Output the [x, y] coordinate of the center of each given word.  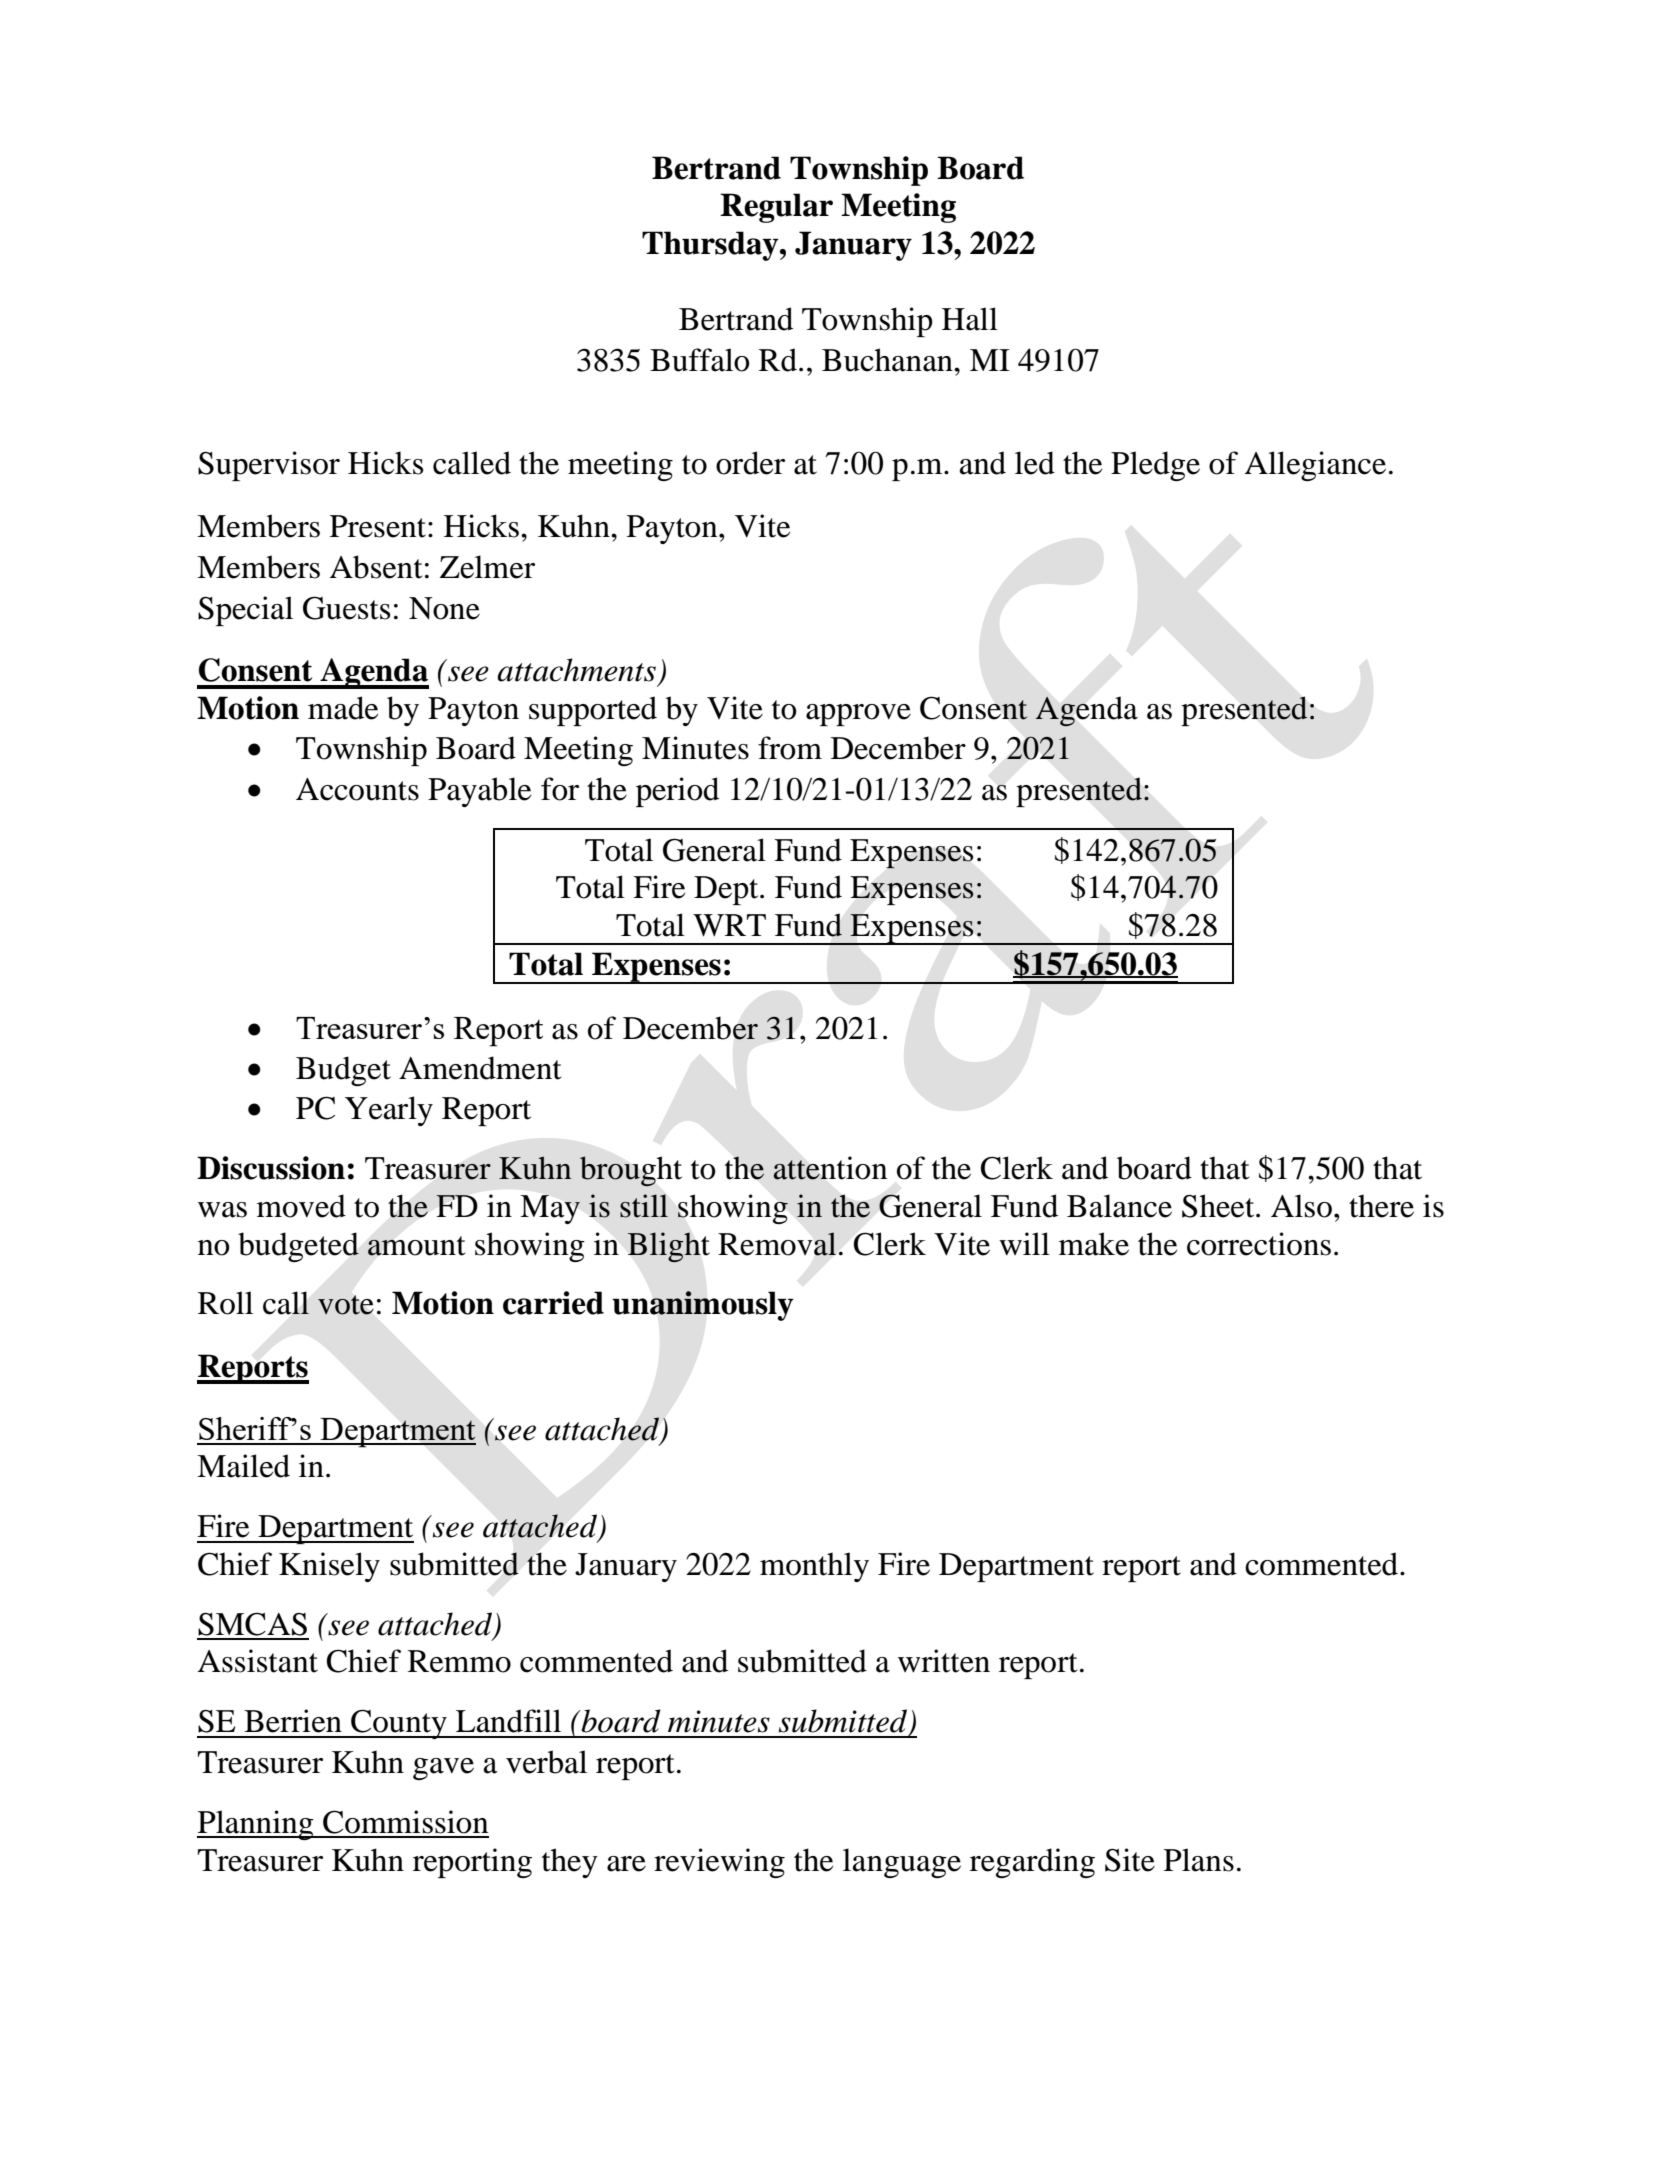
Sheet [1219, 1206]
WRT [729, 925]
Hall [970, 319]
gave [443, 1769]
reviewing [719, 1863]
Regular [776, 208]
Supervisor [269, 466]
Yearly [389, 1111]
